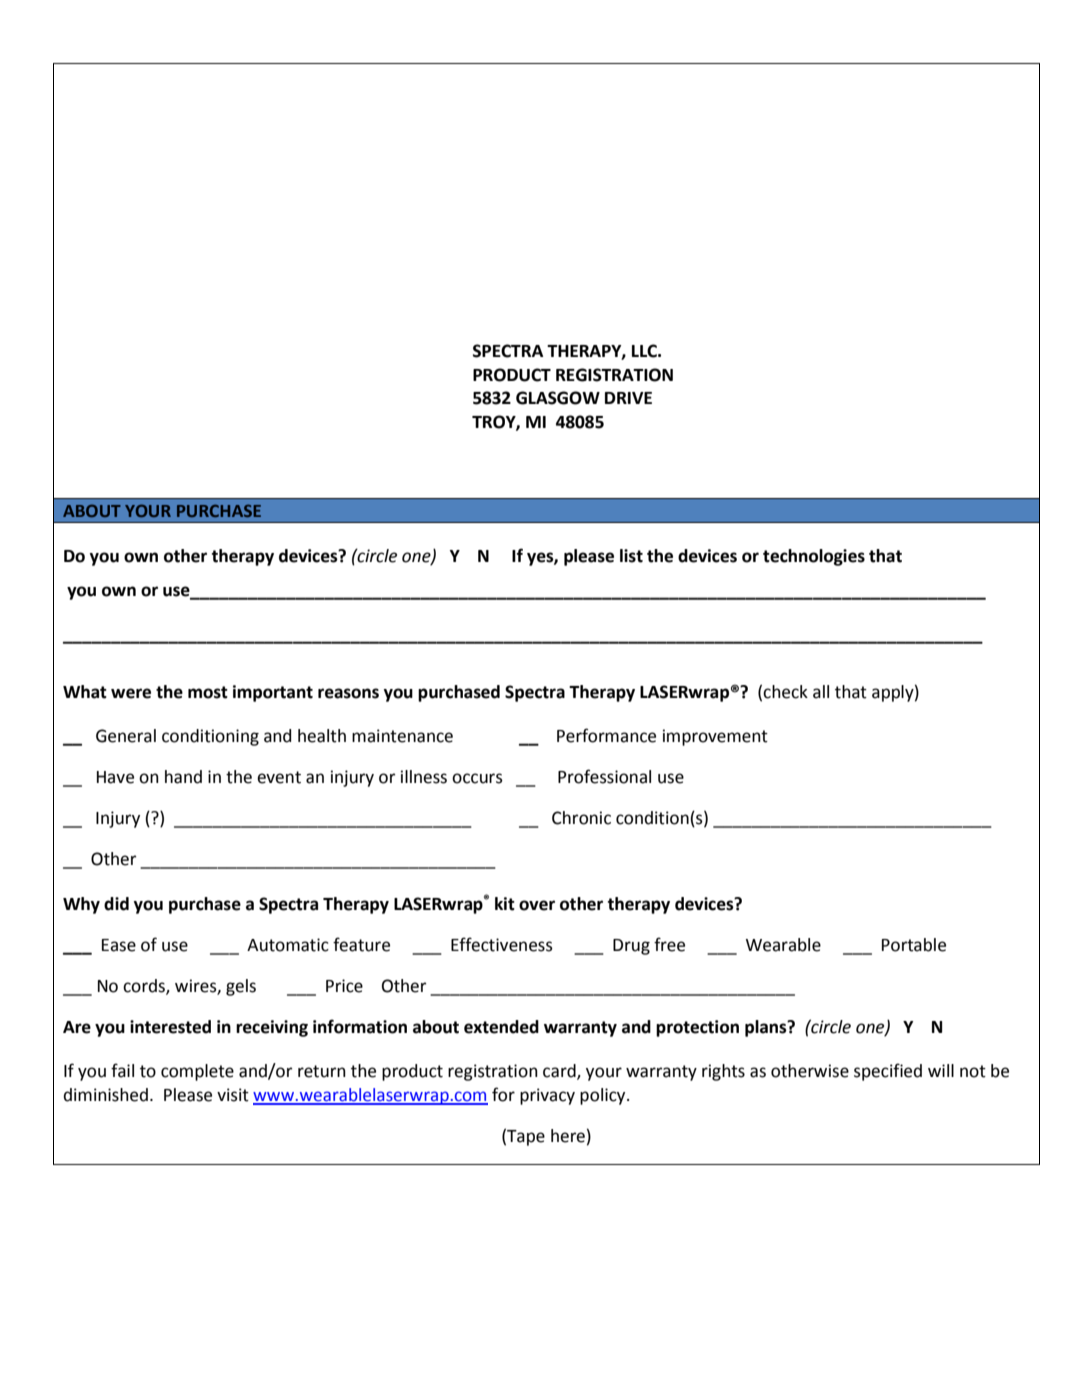  Describe the element at coordinates (814, 557) in the image. I see `technologies` at that location.
